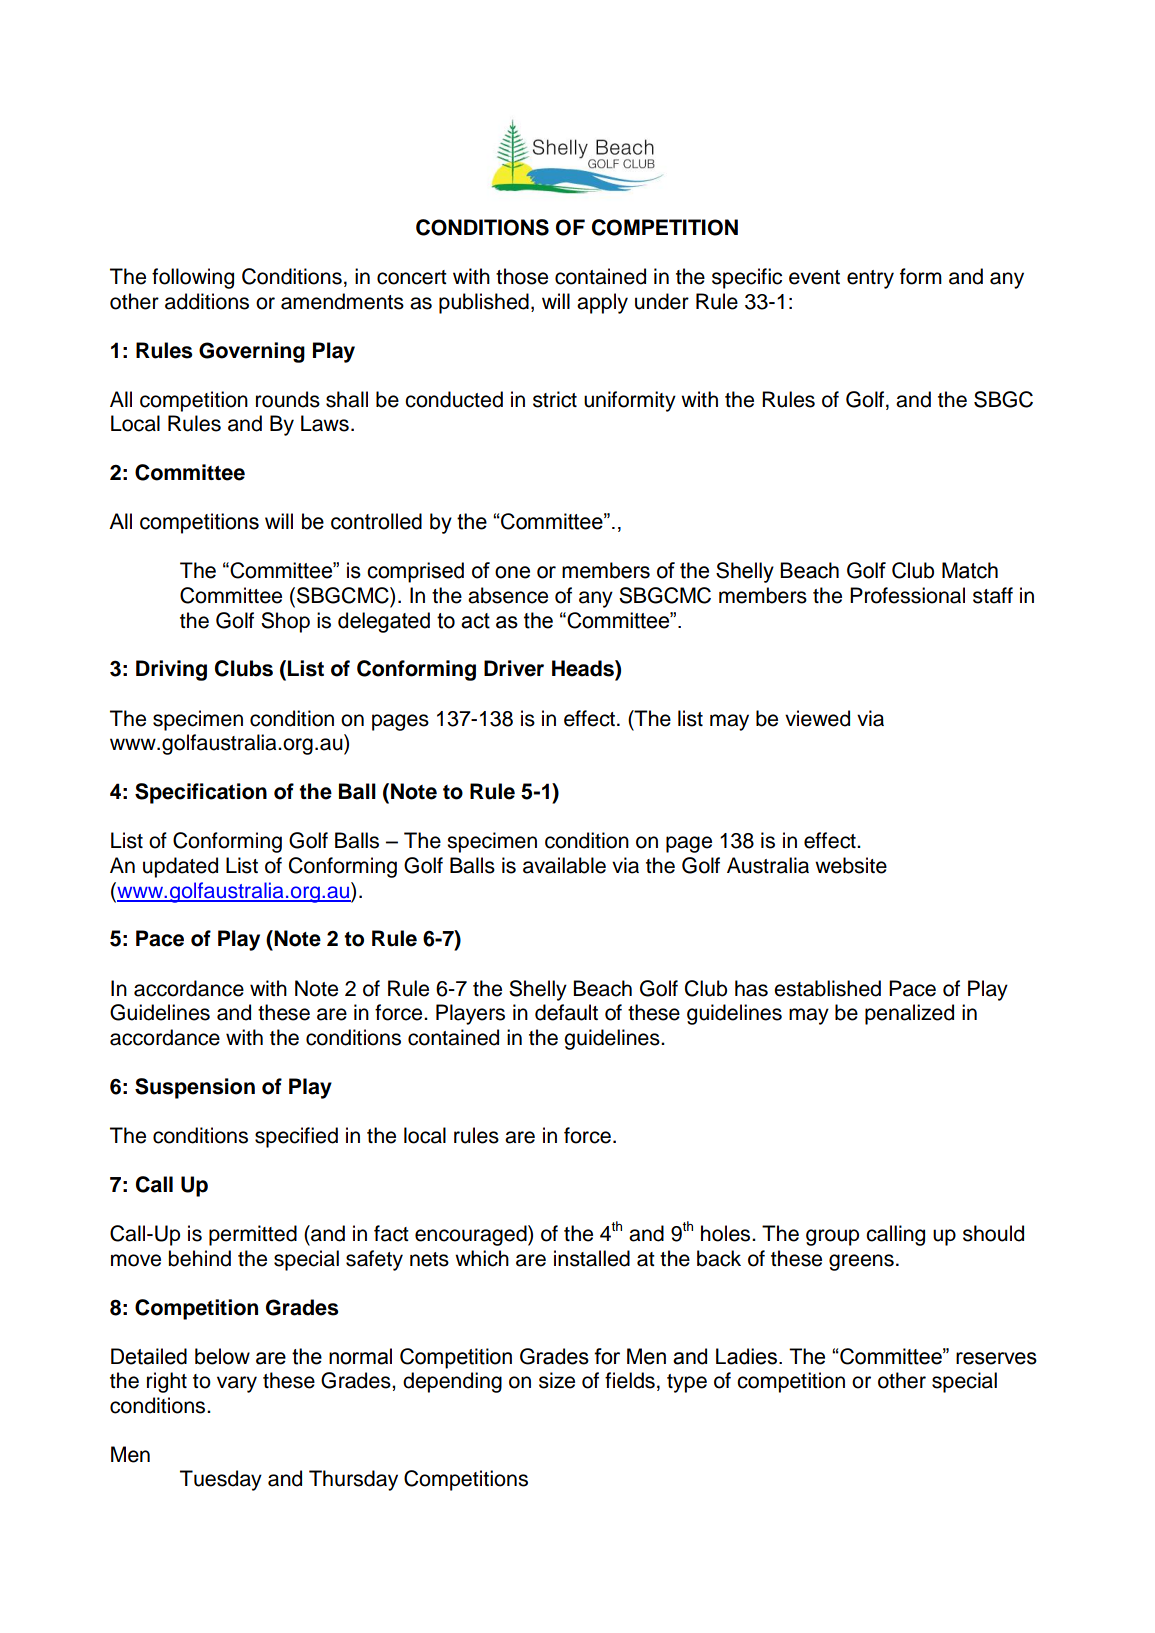  I want to click on size, so click(557, 1380).
